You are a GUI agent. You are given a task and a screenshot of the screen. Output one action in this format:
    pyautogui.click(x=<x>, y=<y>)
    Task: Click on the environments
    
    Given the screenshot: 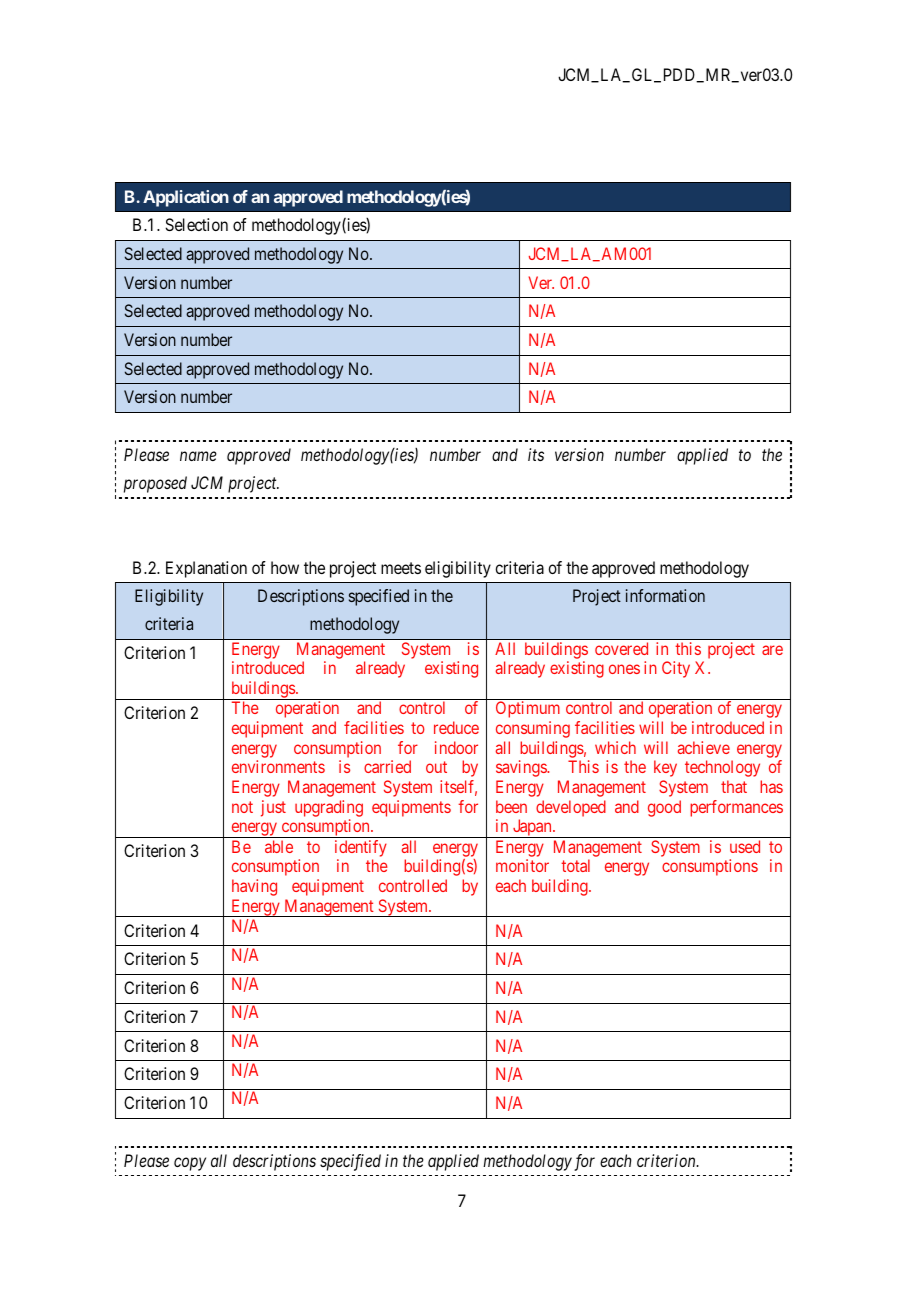 What is the action you would take?
    pyautogui.click(x=278, y=766)
